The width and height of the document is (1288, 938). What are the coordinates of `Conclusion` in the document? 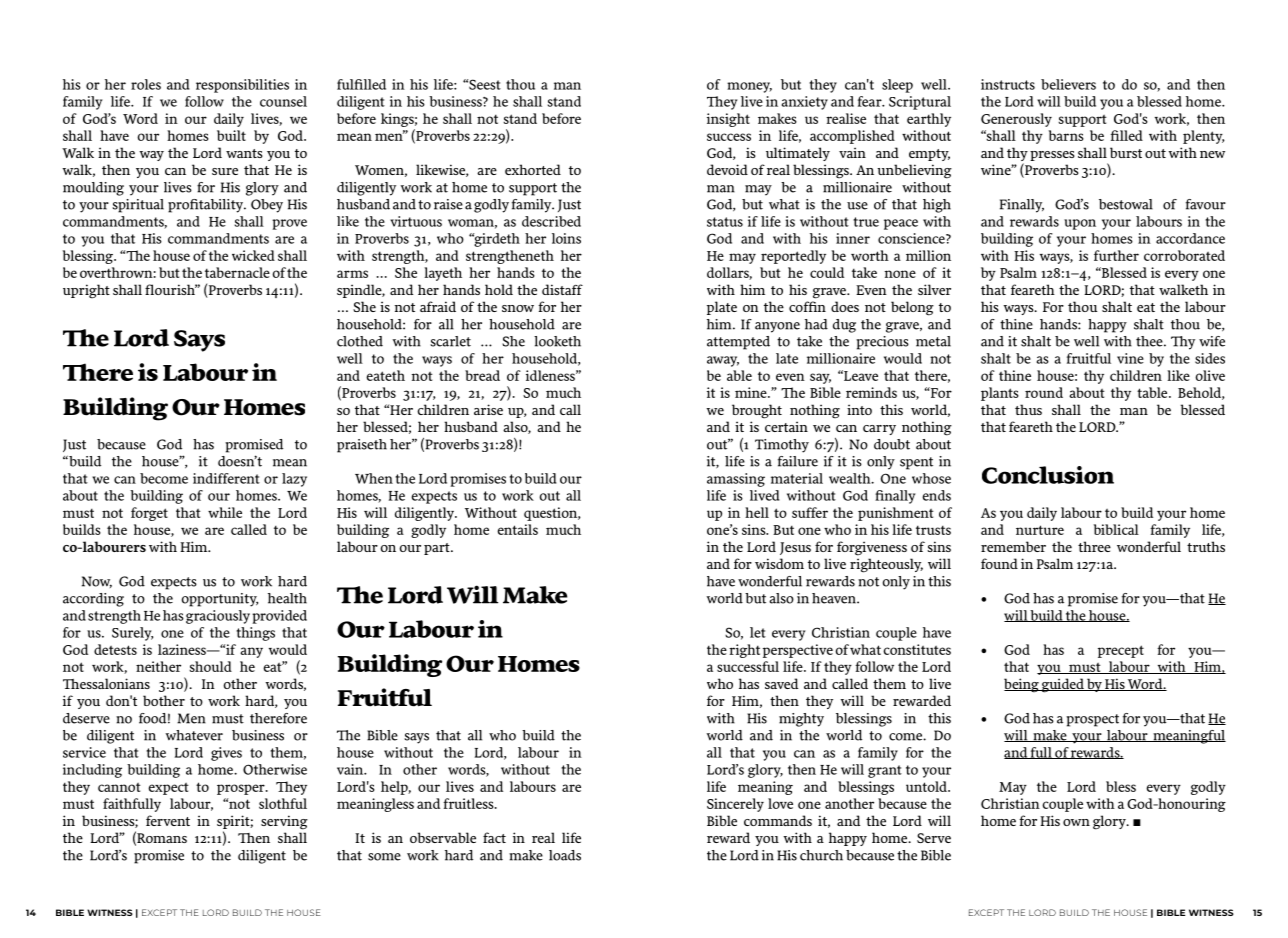 It's located at (1048, 475).
